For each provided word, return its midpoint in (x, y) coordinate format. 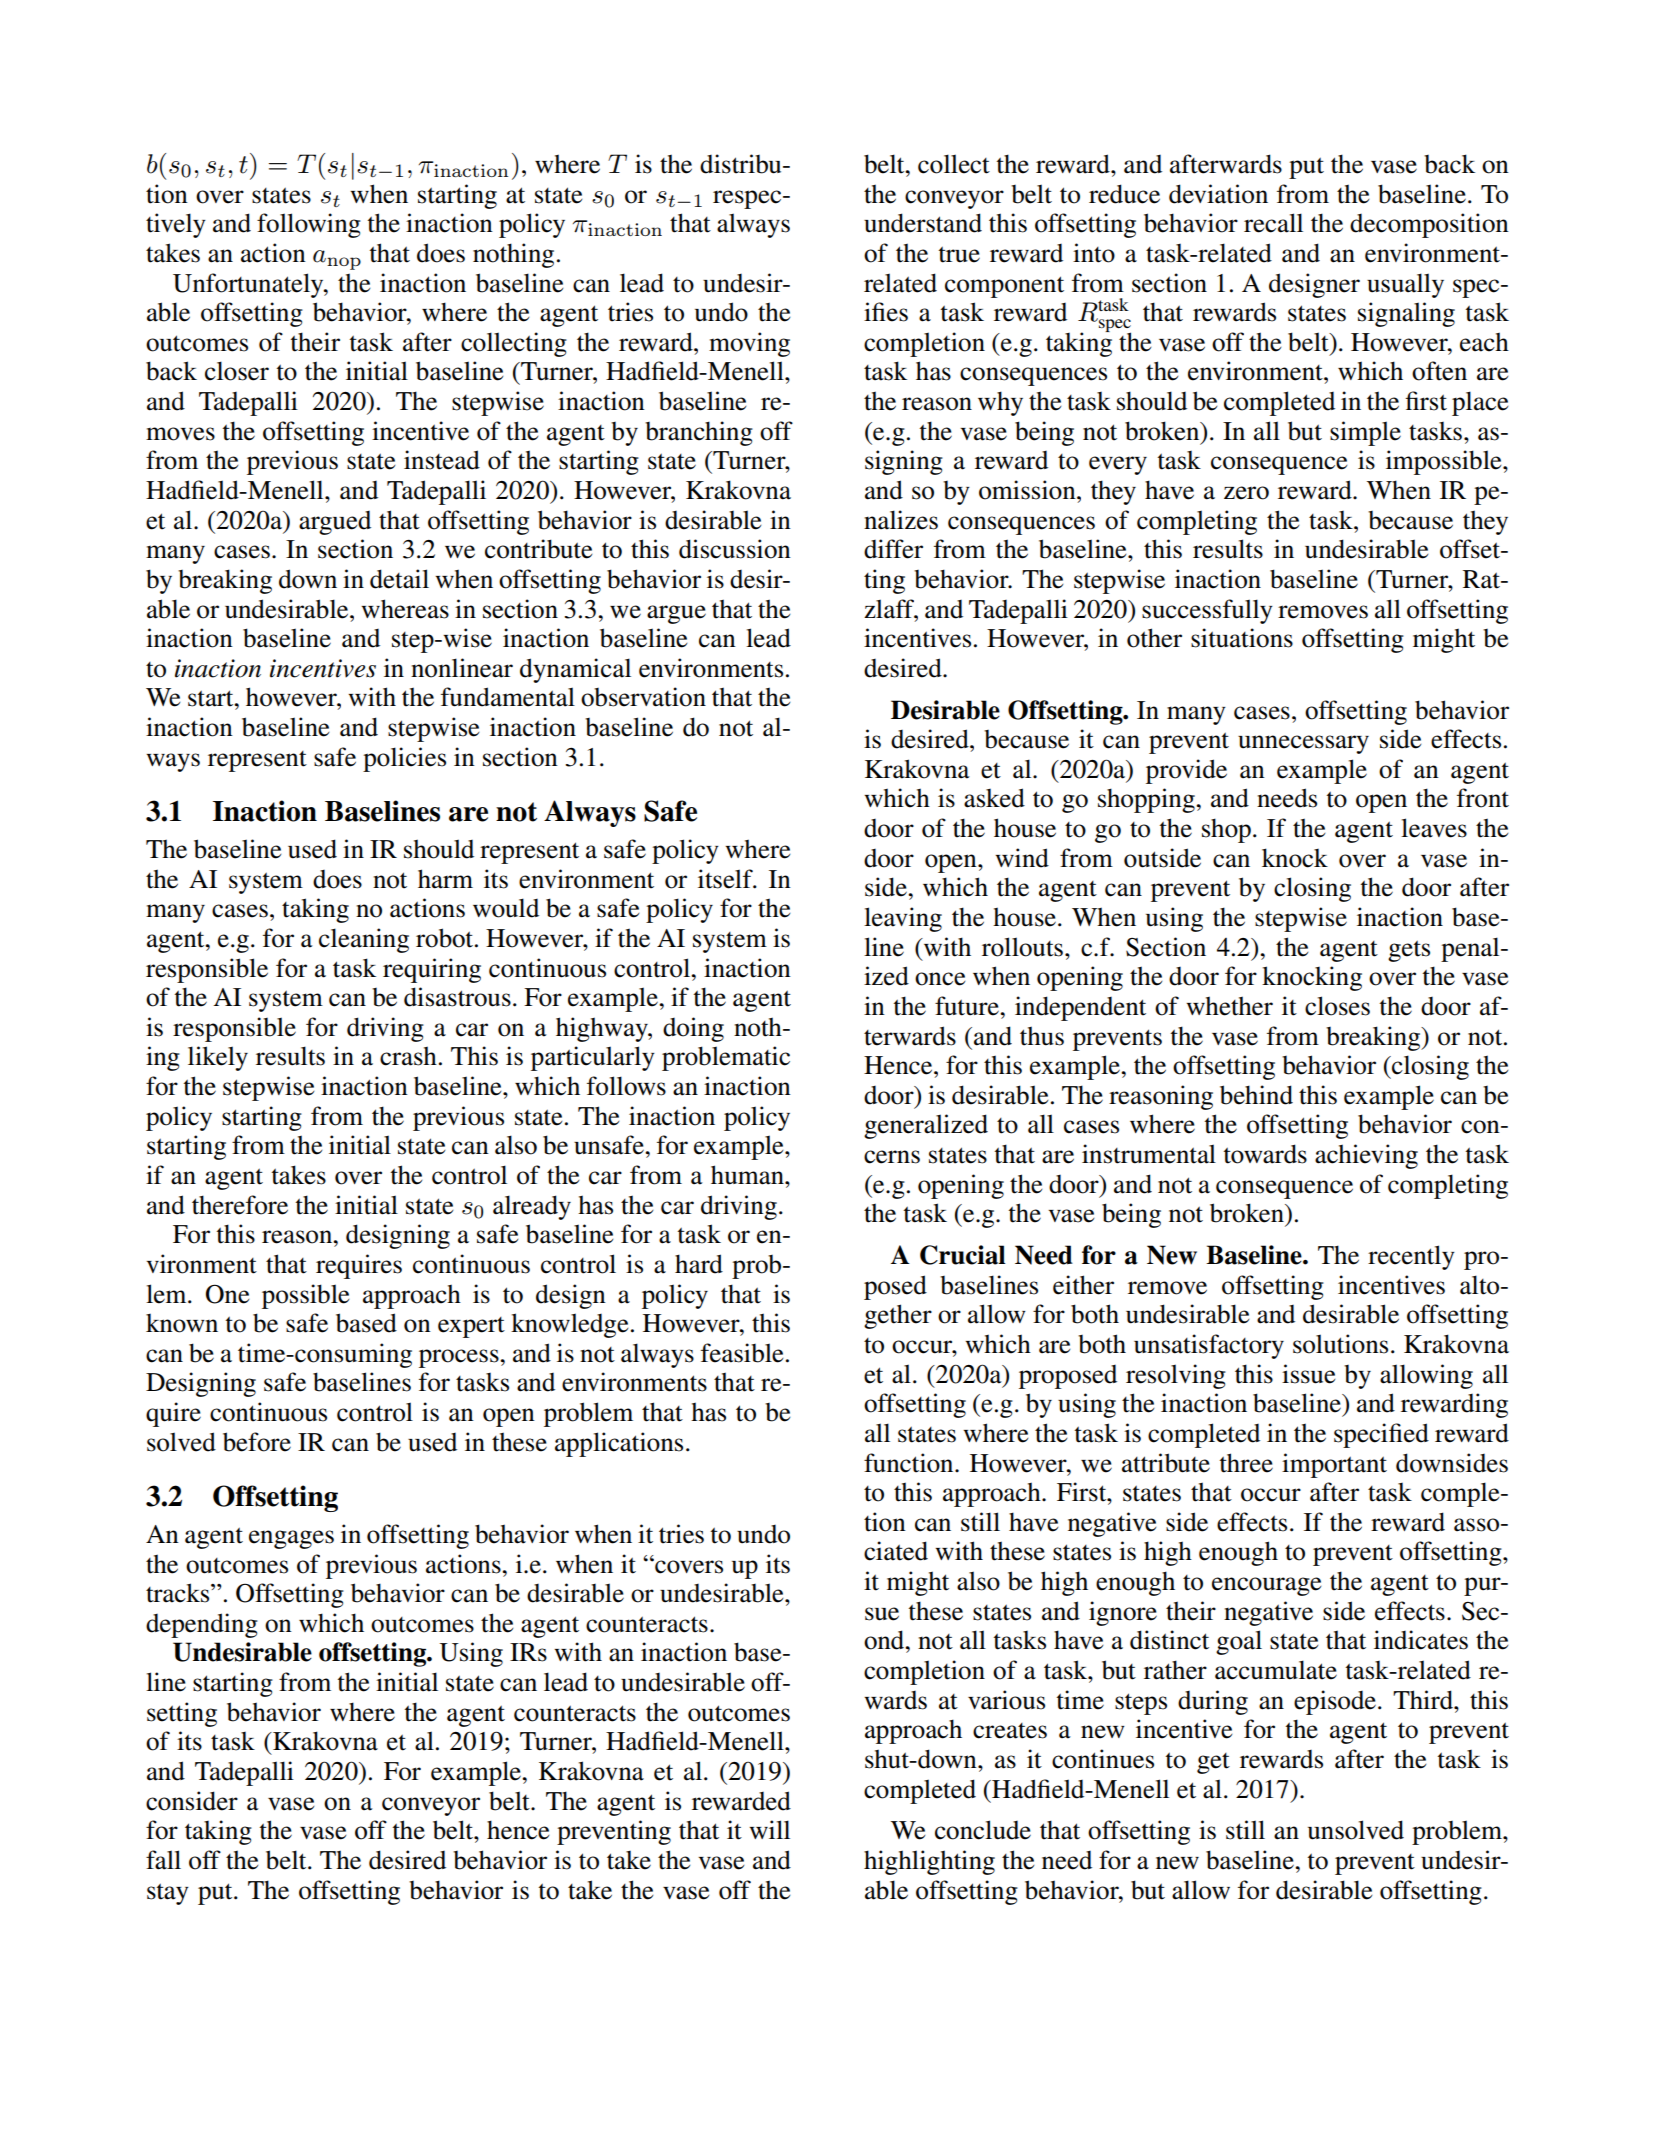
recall (1273, 223)
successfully (1207, 611)
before (257, 1442)
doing (693, 1029)
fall (163, 1860)
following (309, 225)
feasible (742, 1353)
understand (923, 223)
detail (399, 579)
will (769, 1829)
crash (408, 1056)
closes (1337, 1006)
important (1334, 1465)
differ (893, 549)
